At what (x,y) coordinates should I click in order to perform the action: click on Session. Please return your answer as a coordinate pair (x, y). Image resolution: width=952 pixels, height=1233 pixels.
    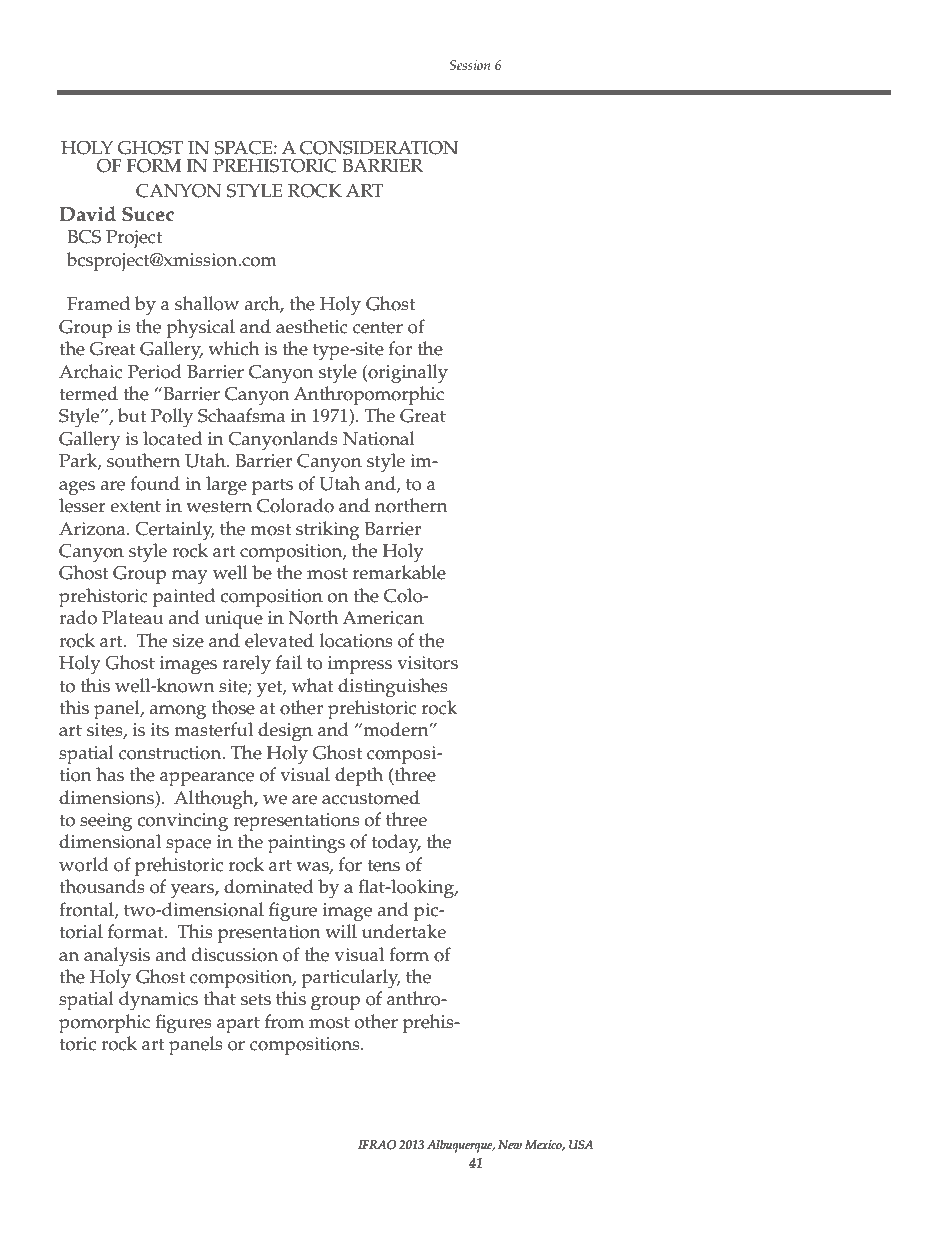
    Looking at the image, I should click on (469, 65).
